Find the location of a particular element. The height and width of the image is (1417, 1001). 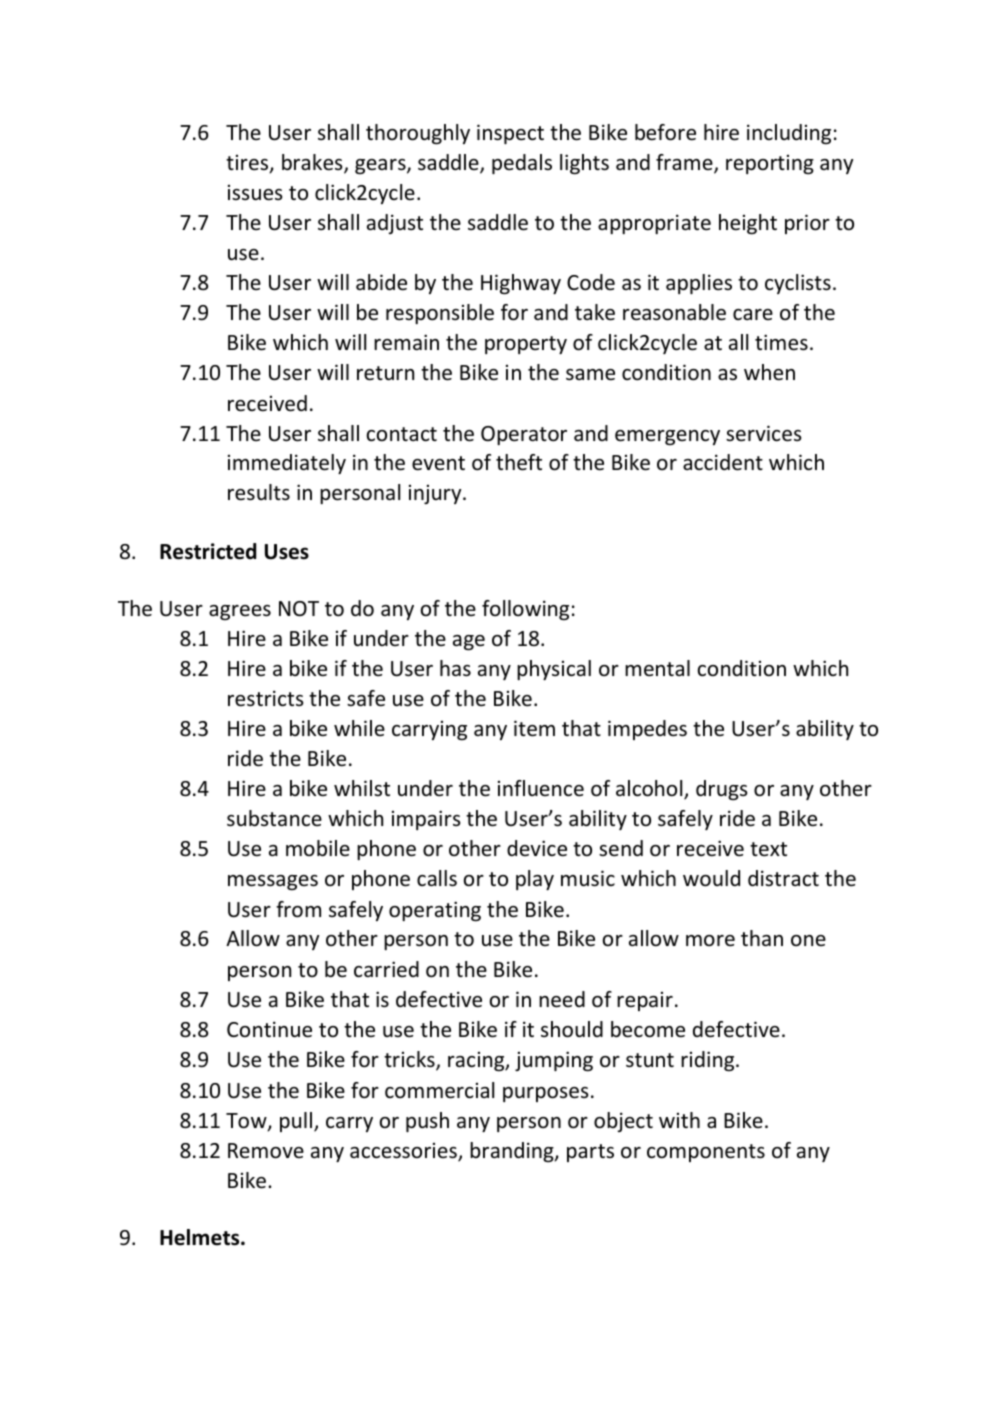

from is located at coordinates (298, 909).
